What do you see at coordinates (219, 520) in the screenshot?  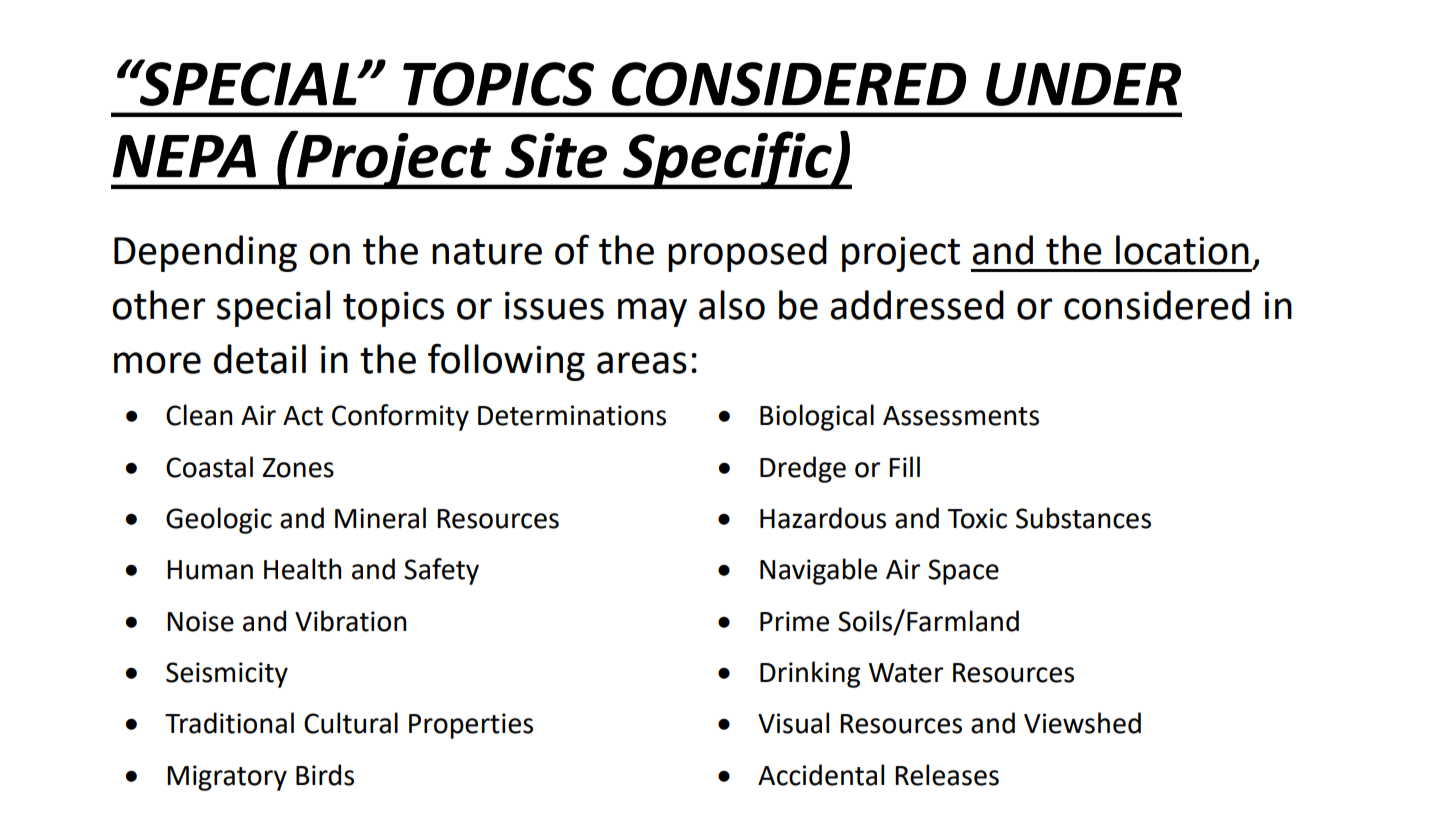 I see `Geologic` at bounding box center [219, 520].
